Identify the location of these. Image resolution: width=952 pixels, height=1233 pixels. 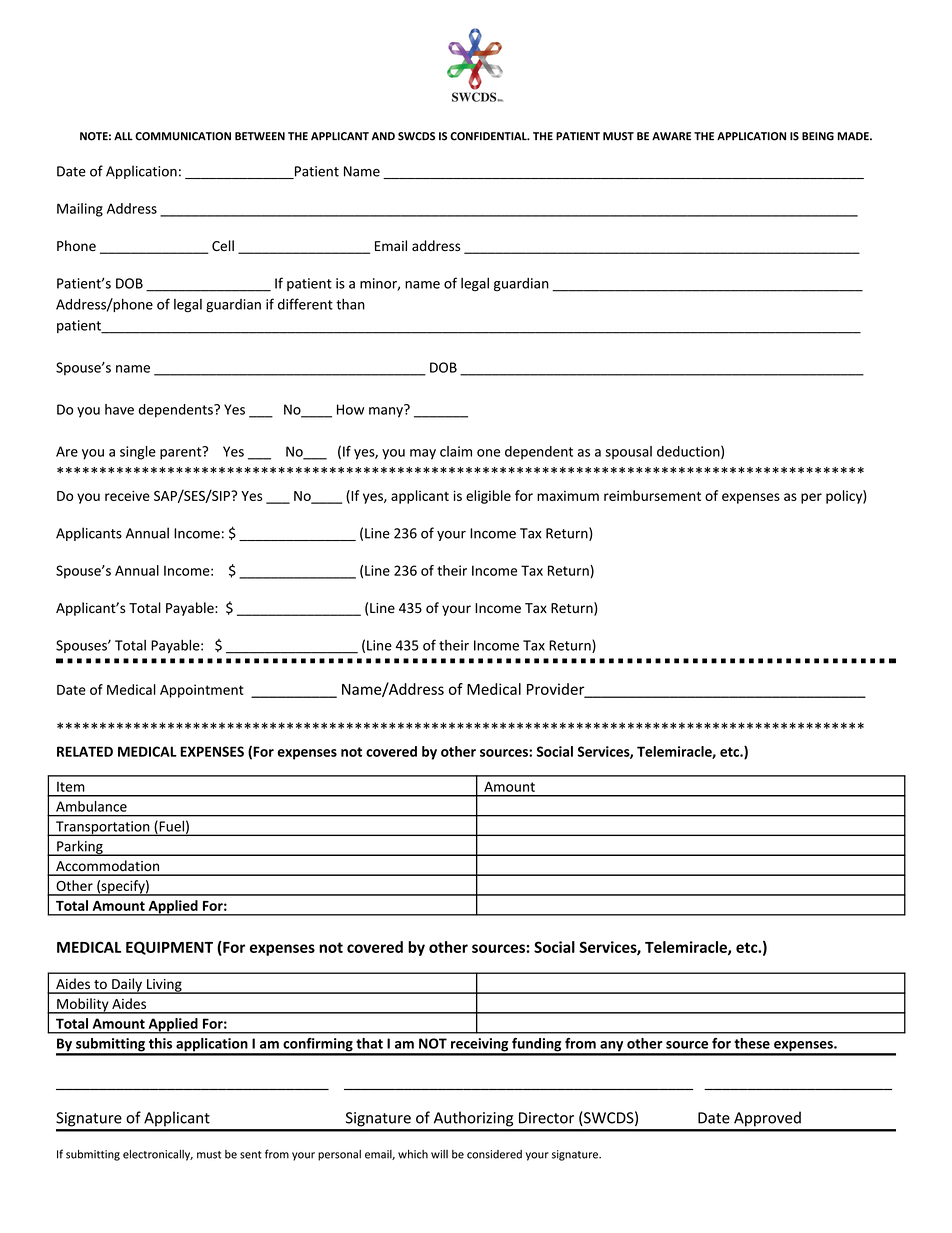
(752, 1043).
